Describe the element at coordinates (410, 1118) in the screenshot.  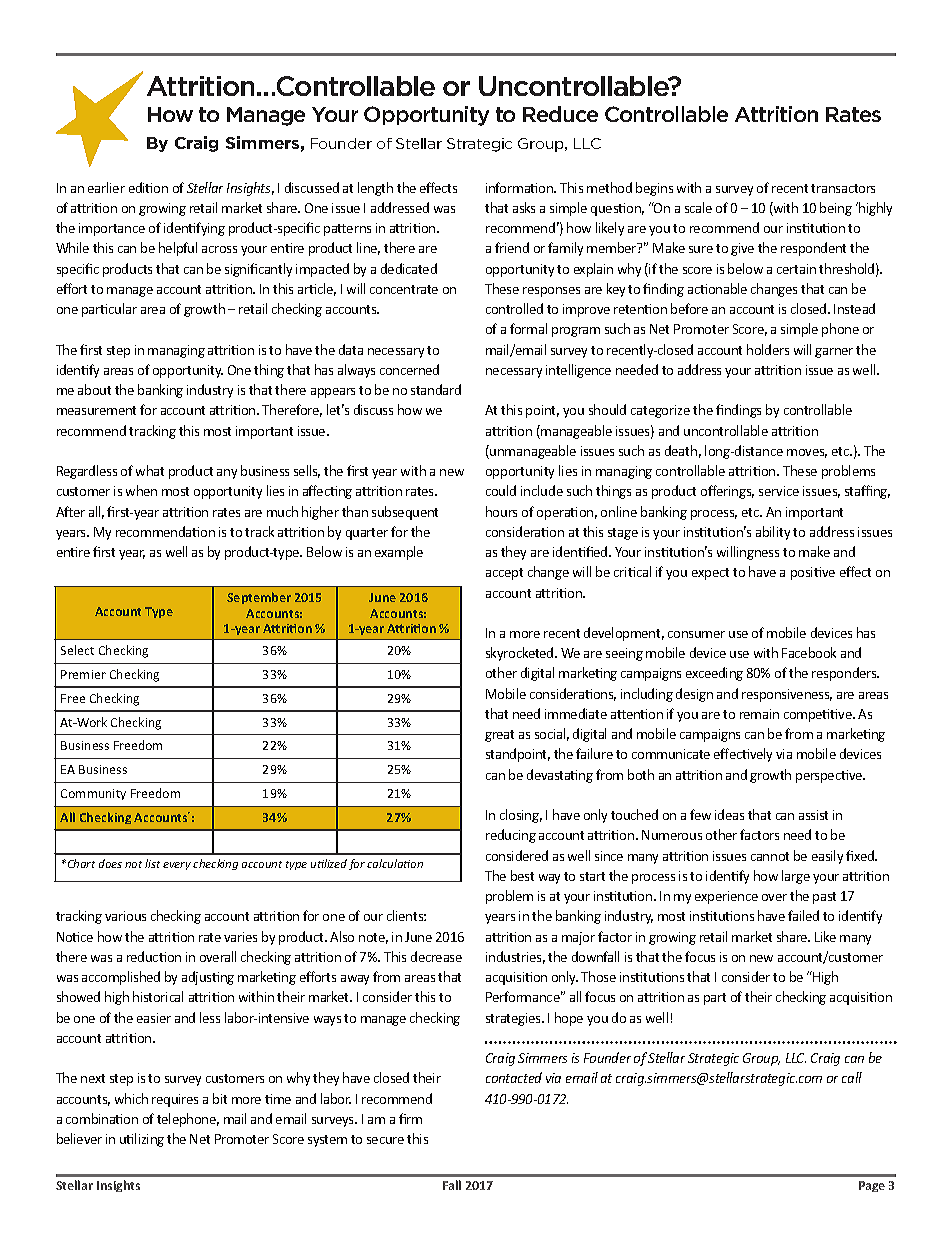
I see `firm` at that location.
